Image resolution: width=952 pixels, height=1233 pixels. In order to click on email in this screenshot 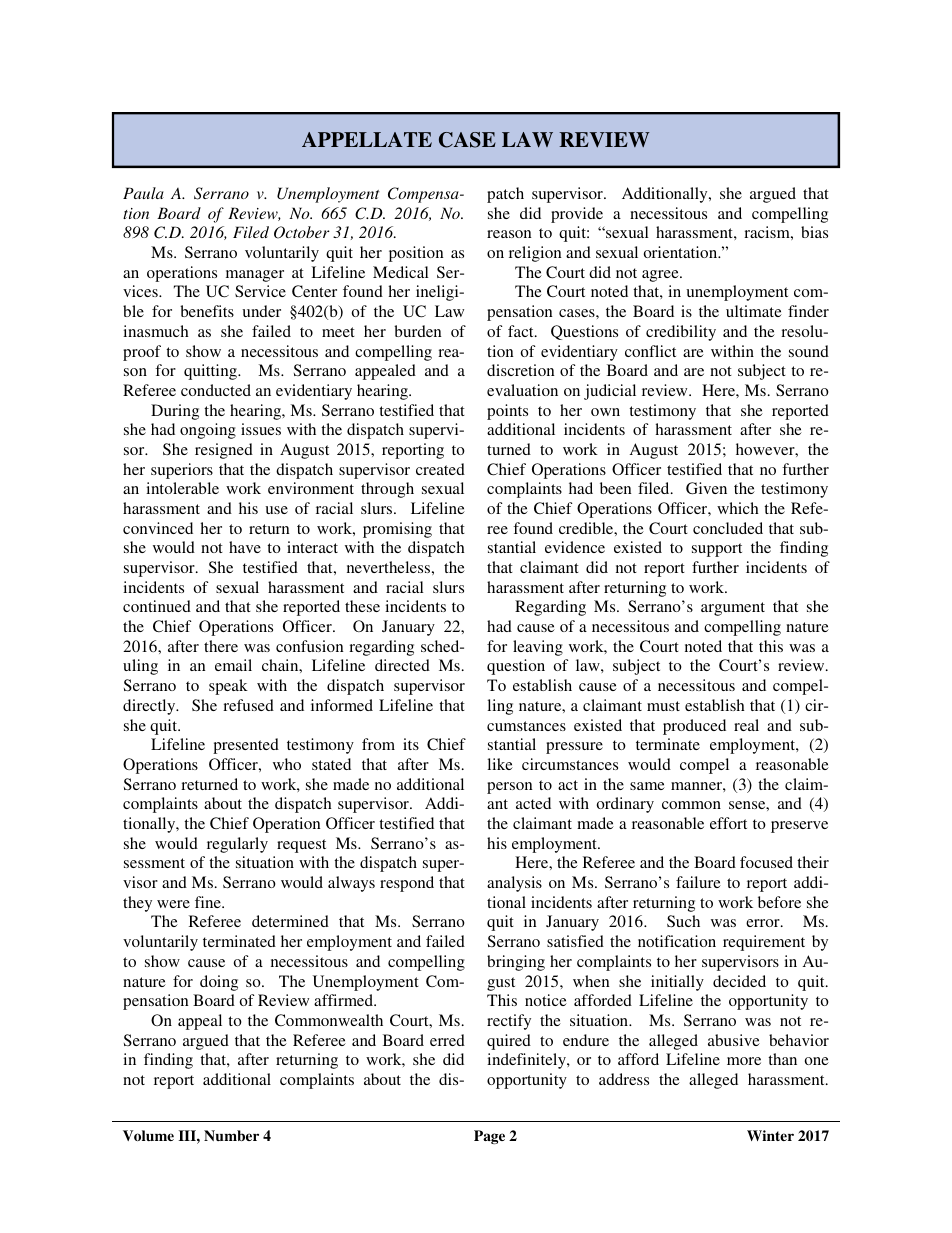, I will do `click(233, 665)`.
